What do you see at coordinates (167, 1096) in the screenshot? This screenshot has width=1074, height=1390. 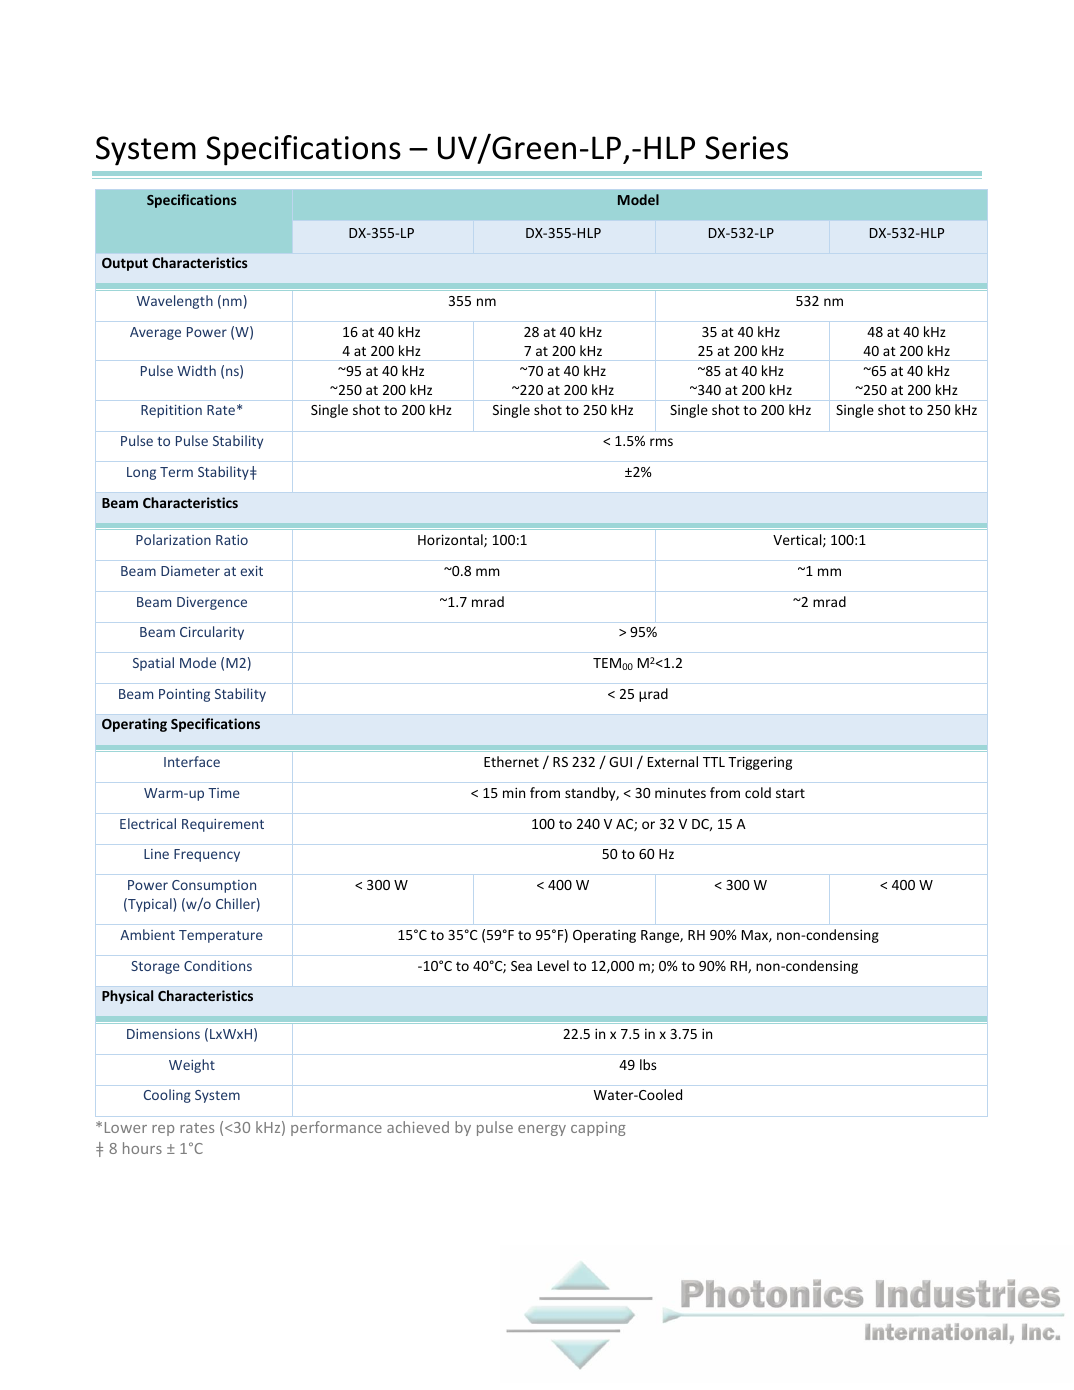 I see `Cooling` at bounding box center [167, 1096].
